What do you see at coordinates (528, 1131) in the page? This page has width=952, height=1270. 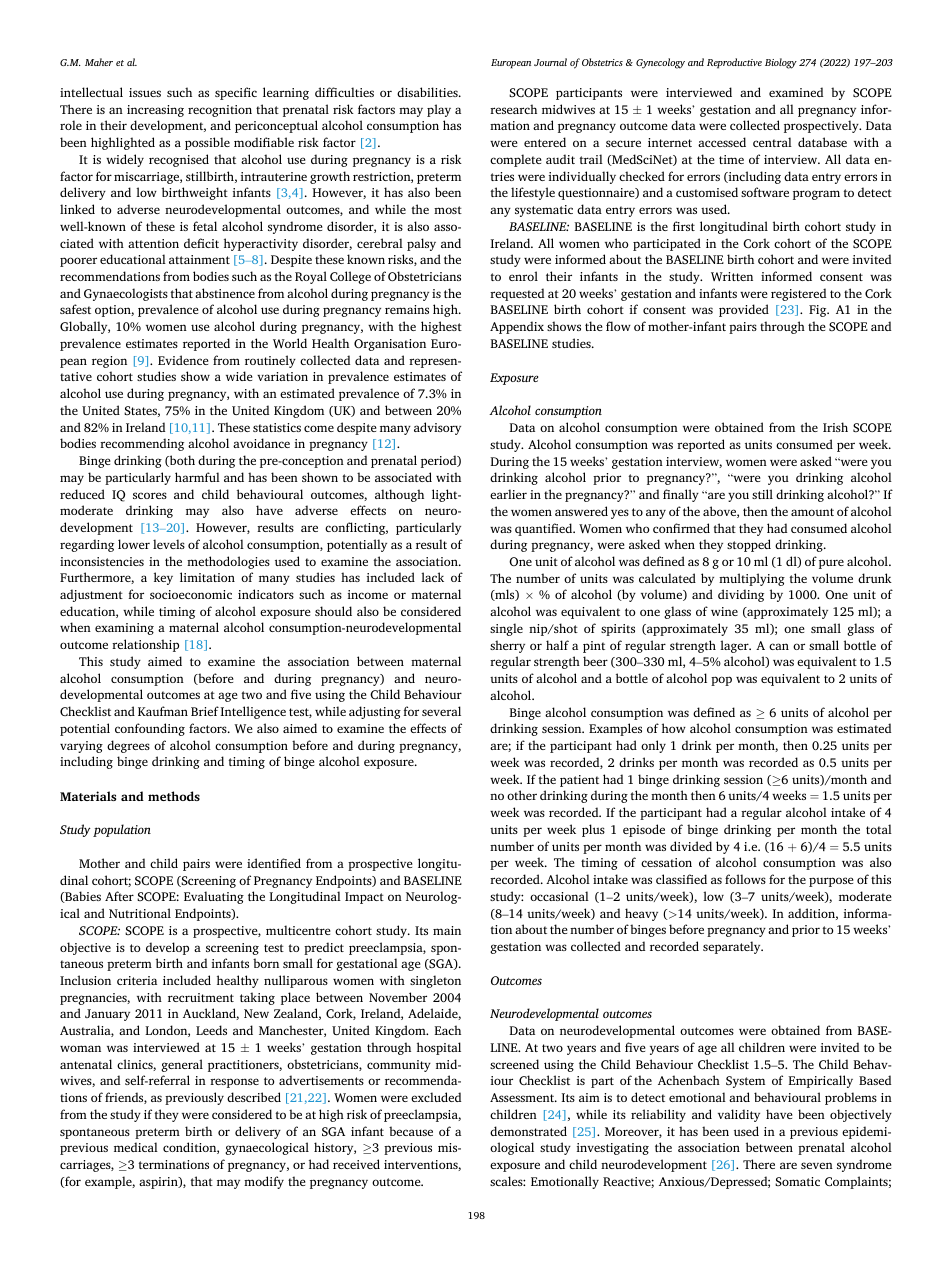 I see `demonstrated` at bounding box center [528, 1131].
